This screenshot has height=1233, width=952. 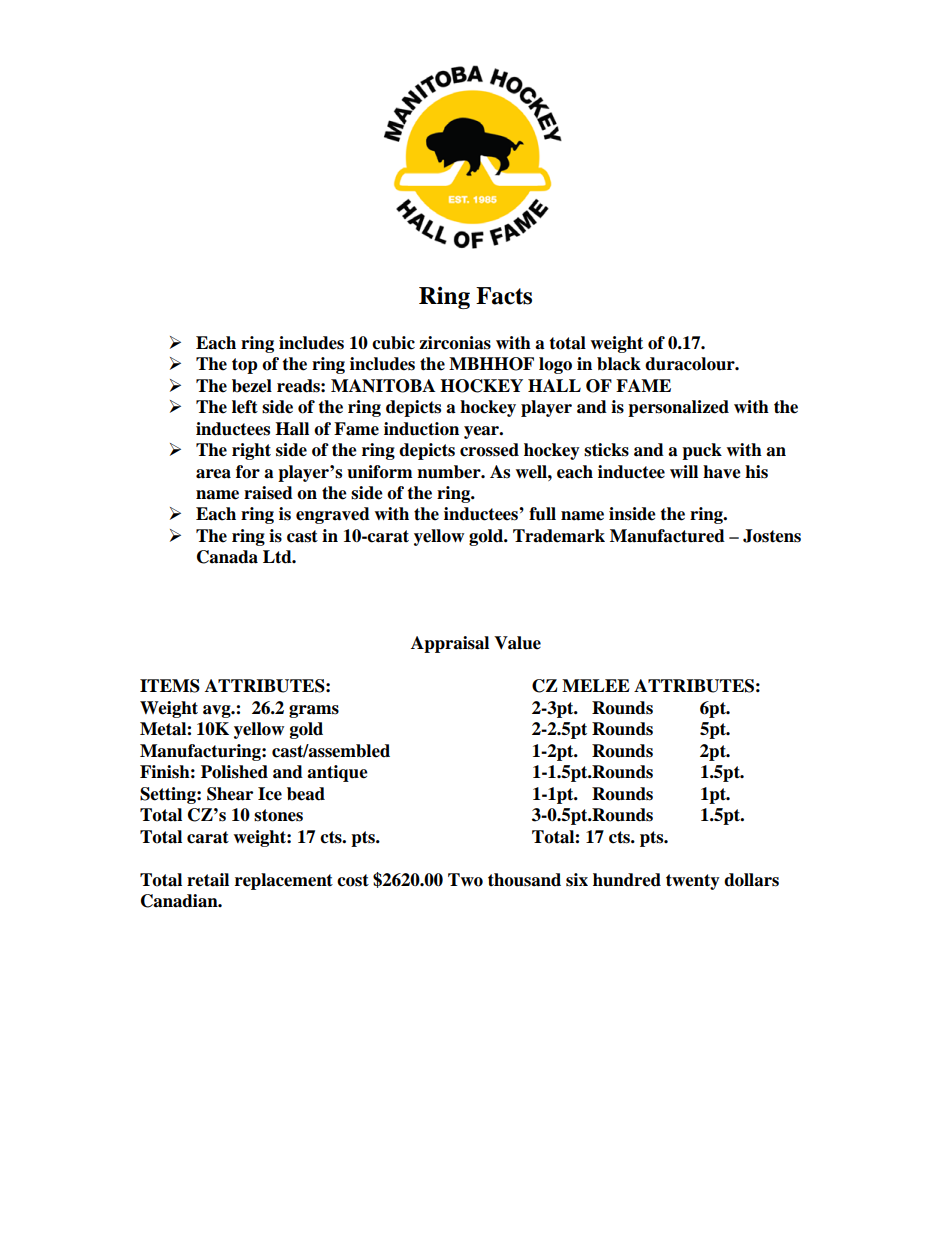 What do you see at coordinates (504, 296) in the screenshot?
I see `Facts` at bounding box center [504, 296].
